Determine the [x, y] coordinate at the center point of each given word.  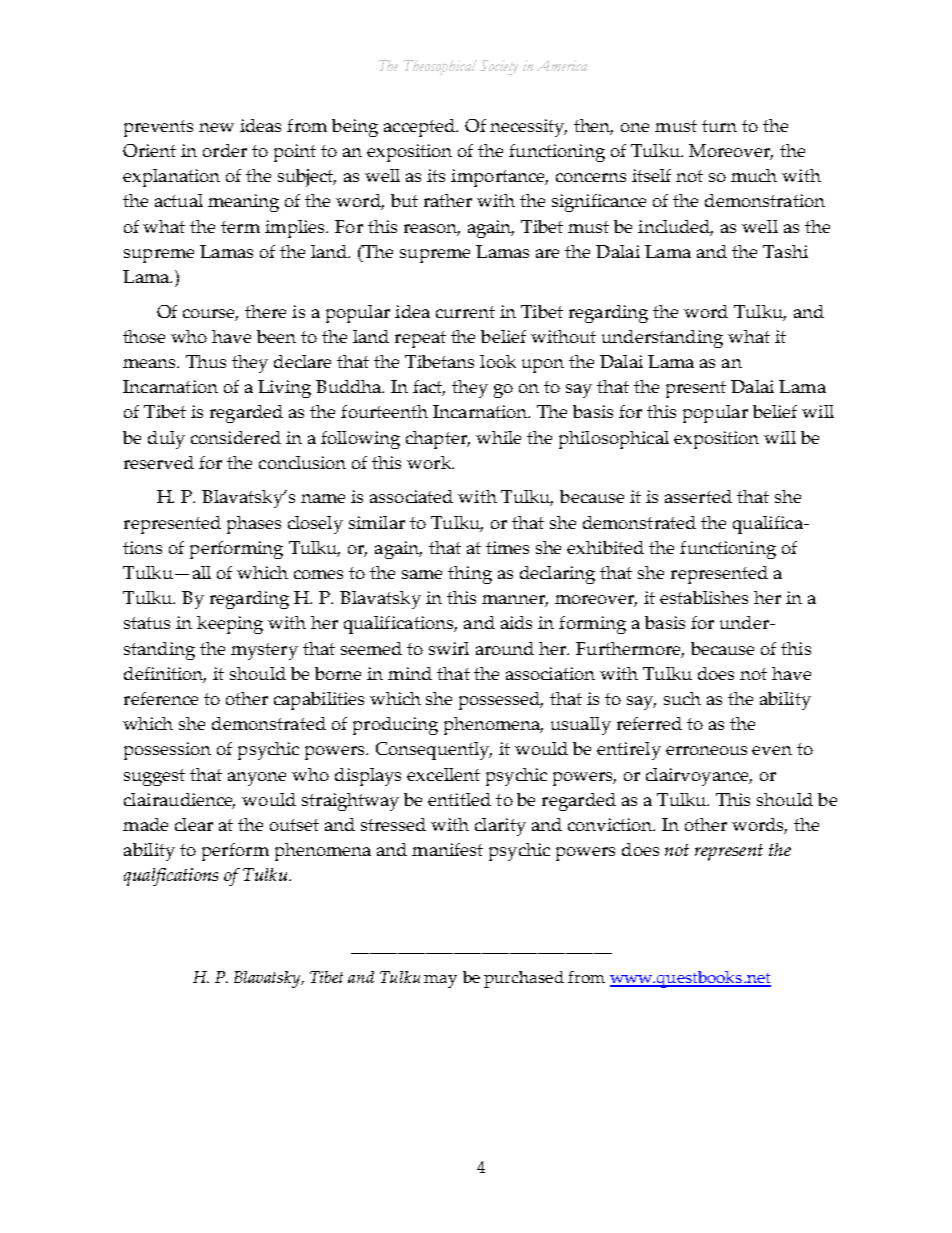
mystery [264, 651]
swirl [449, 648]
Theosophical [440, 67]
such [682, 698]
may [440, 981]
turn [719, 126]
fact [429, 388]
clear [194, 824]
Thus [206, 361]
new [216, 127]
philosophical [614, 440]
